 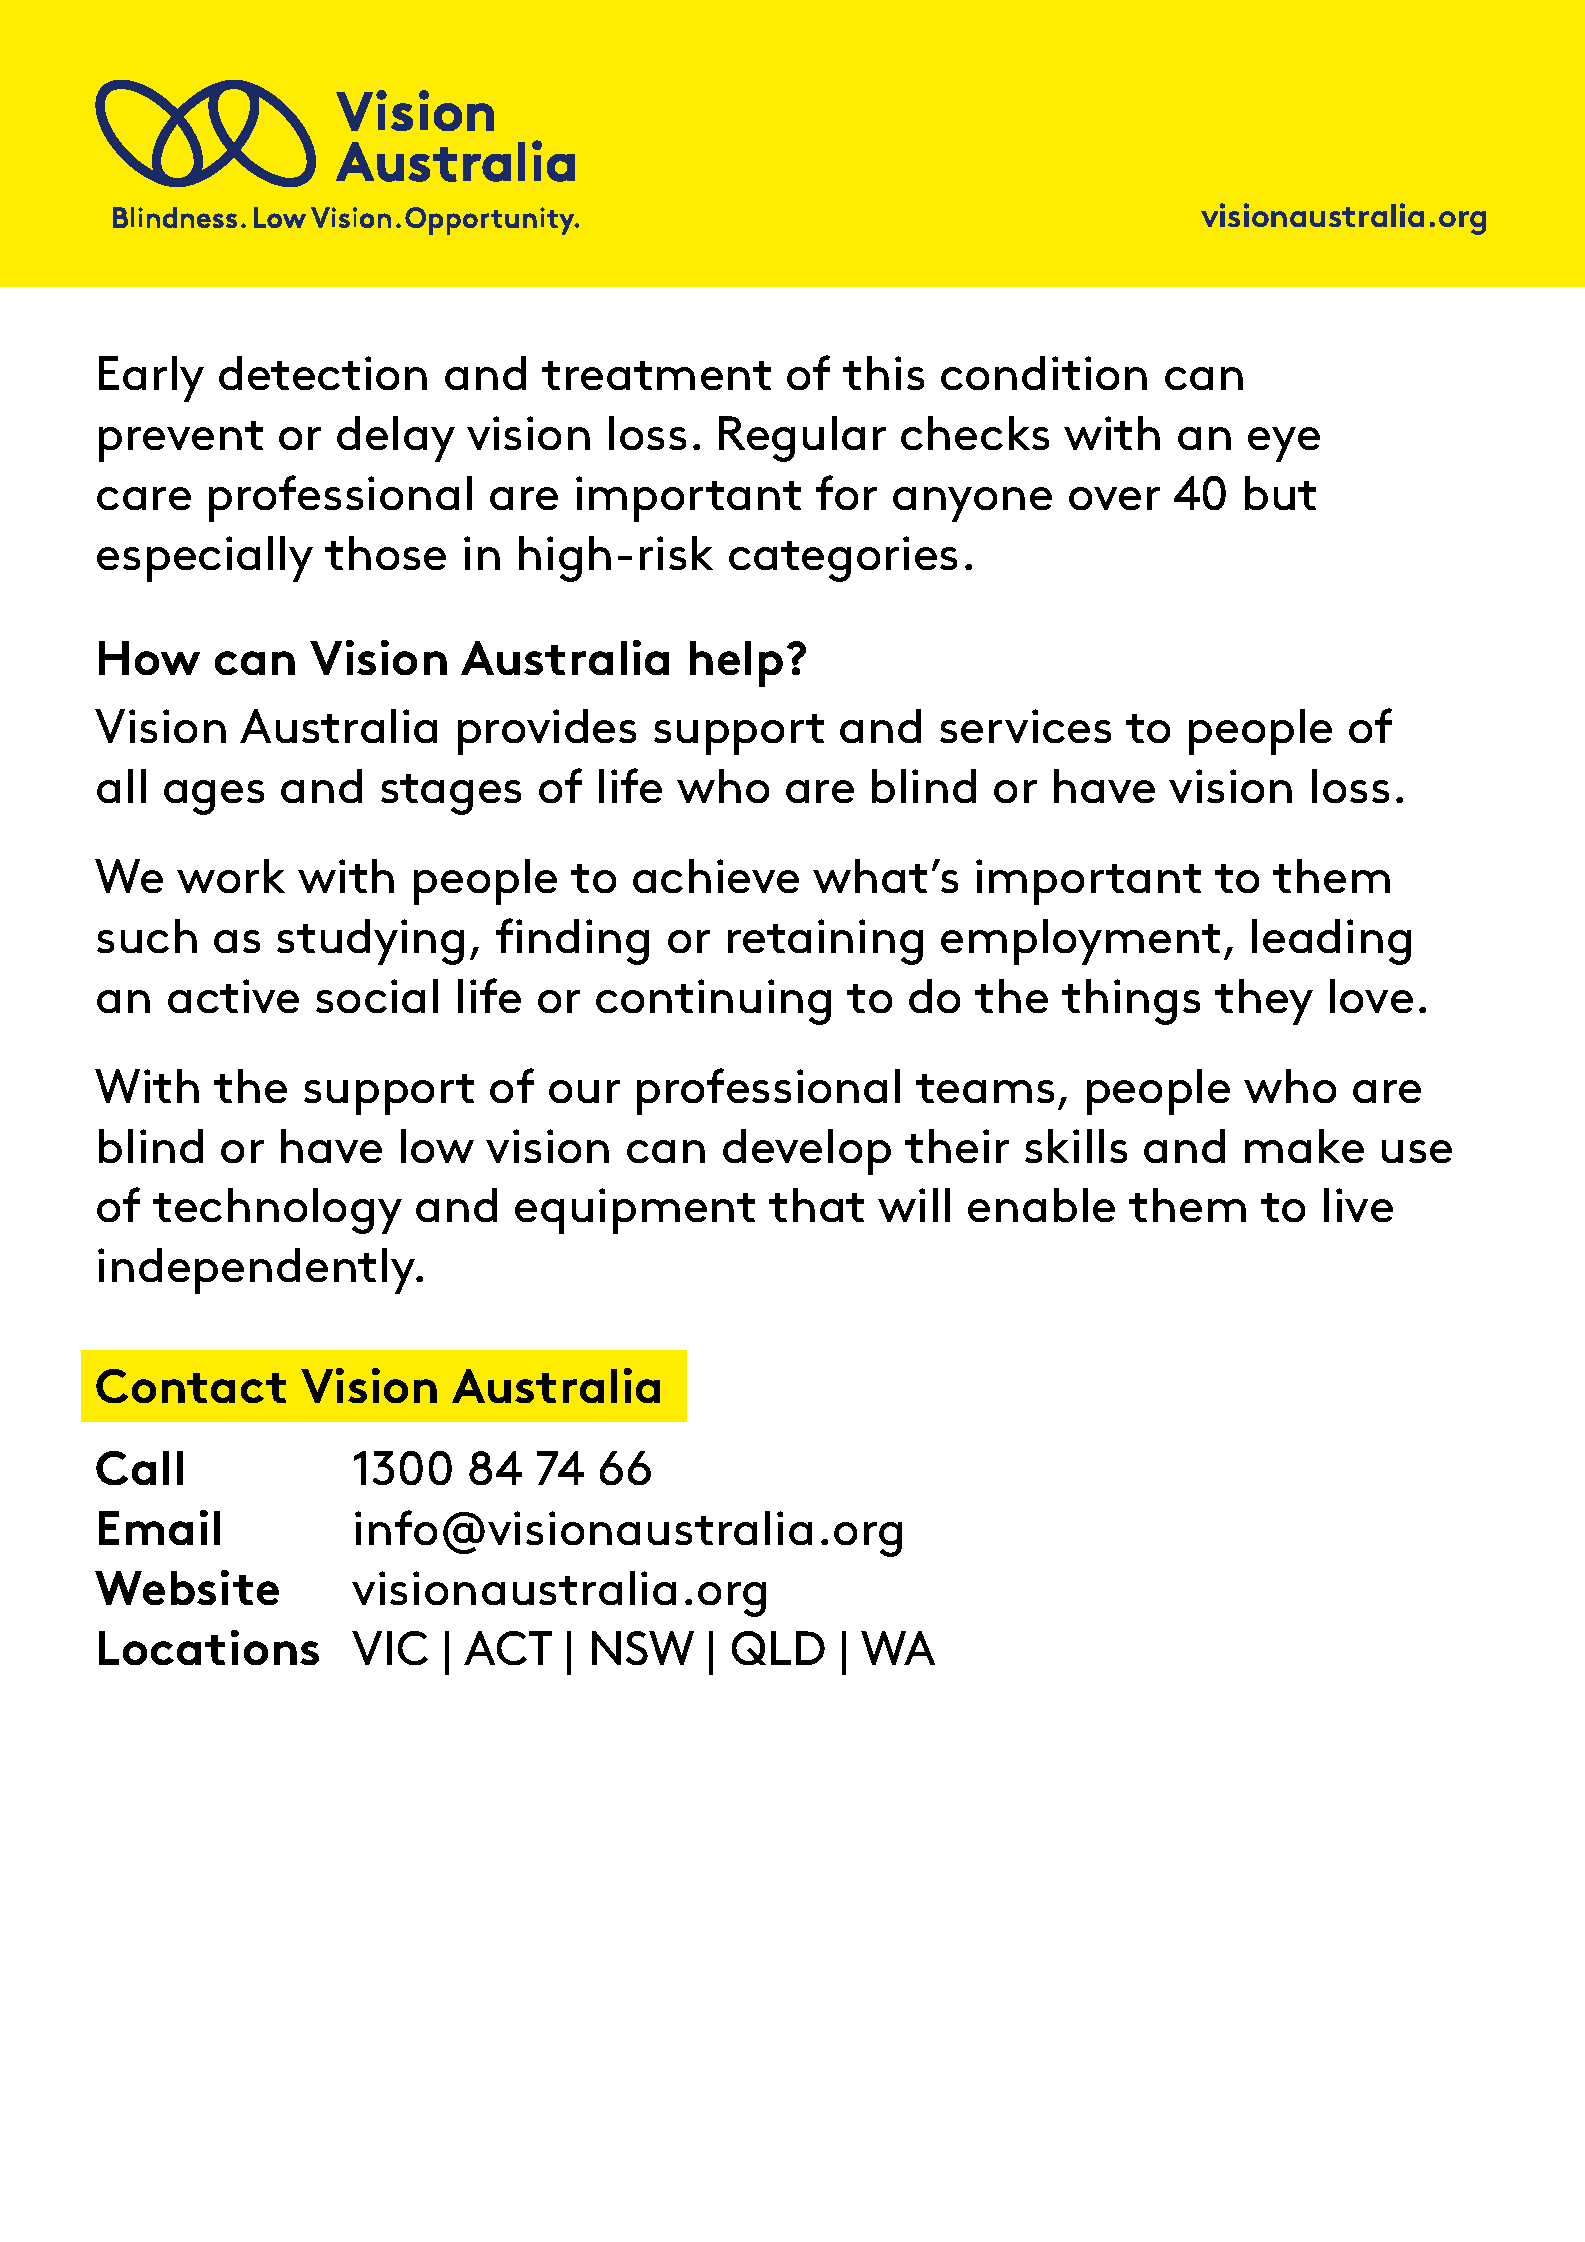 What do you see at coordinates (233, 996) in the image?
I see `active` at bounding box center [233, 996].
